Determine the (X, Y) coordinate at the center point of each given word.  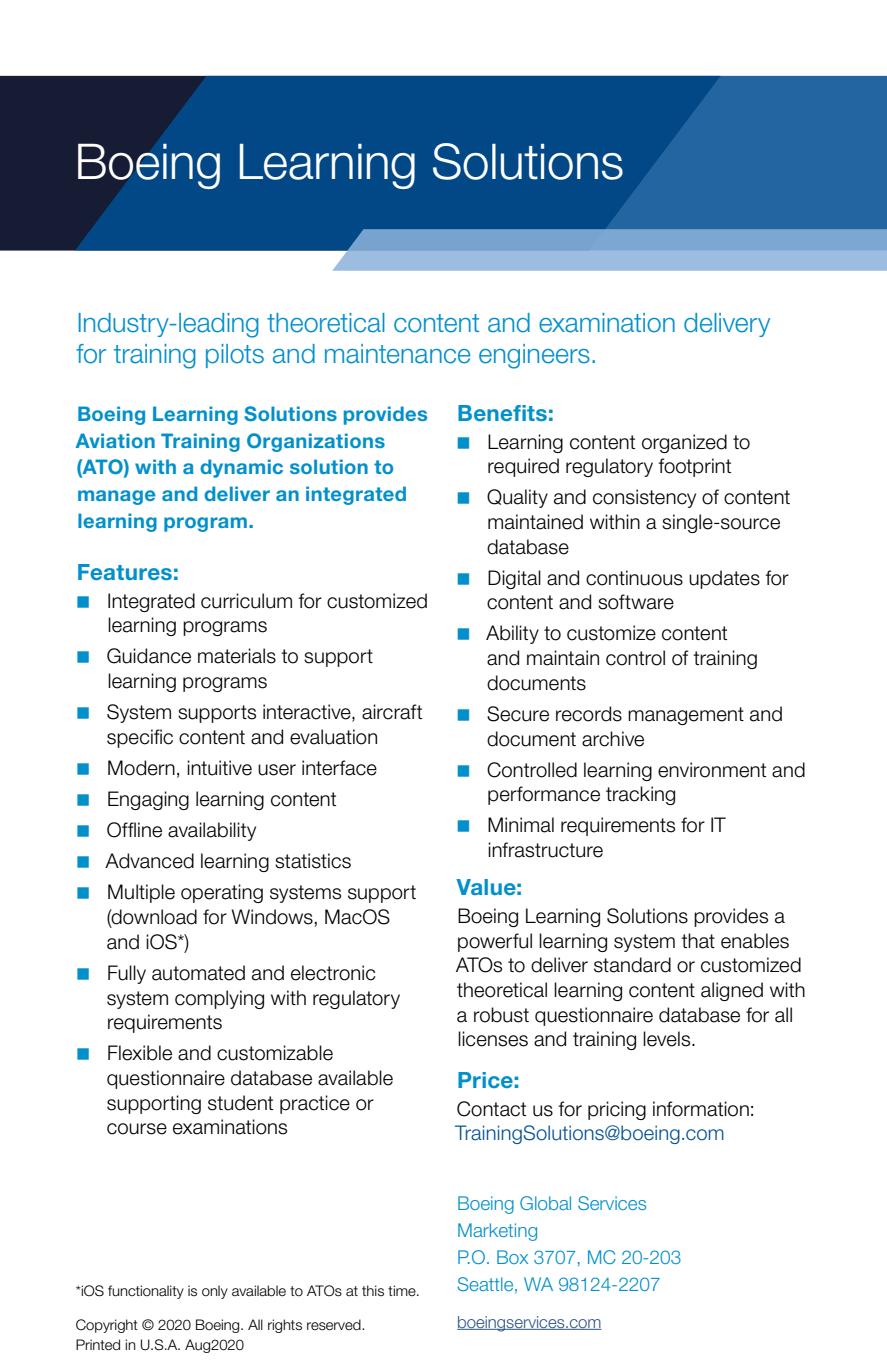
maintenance (397, 354)
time (403, 1290)
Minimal (521, 825)
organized (684, 443)
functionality (146, 1292)
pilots (235, 356)
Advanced (149, 861)
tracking (640, 795)
